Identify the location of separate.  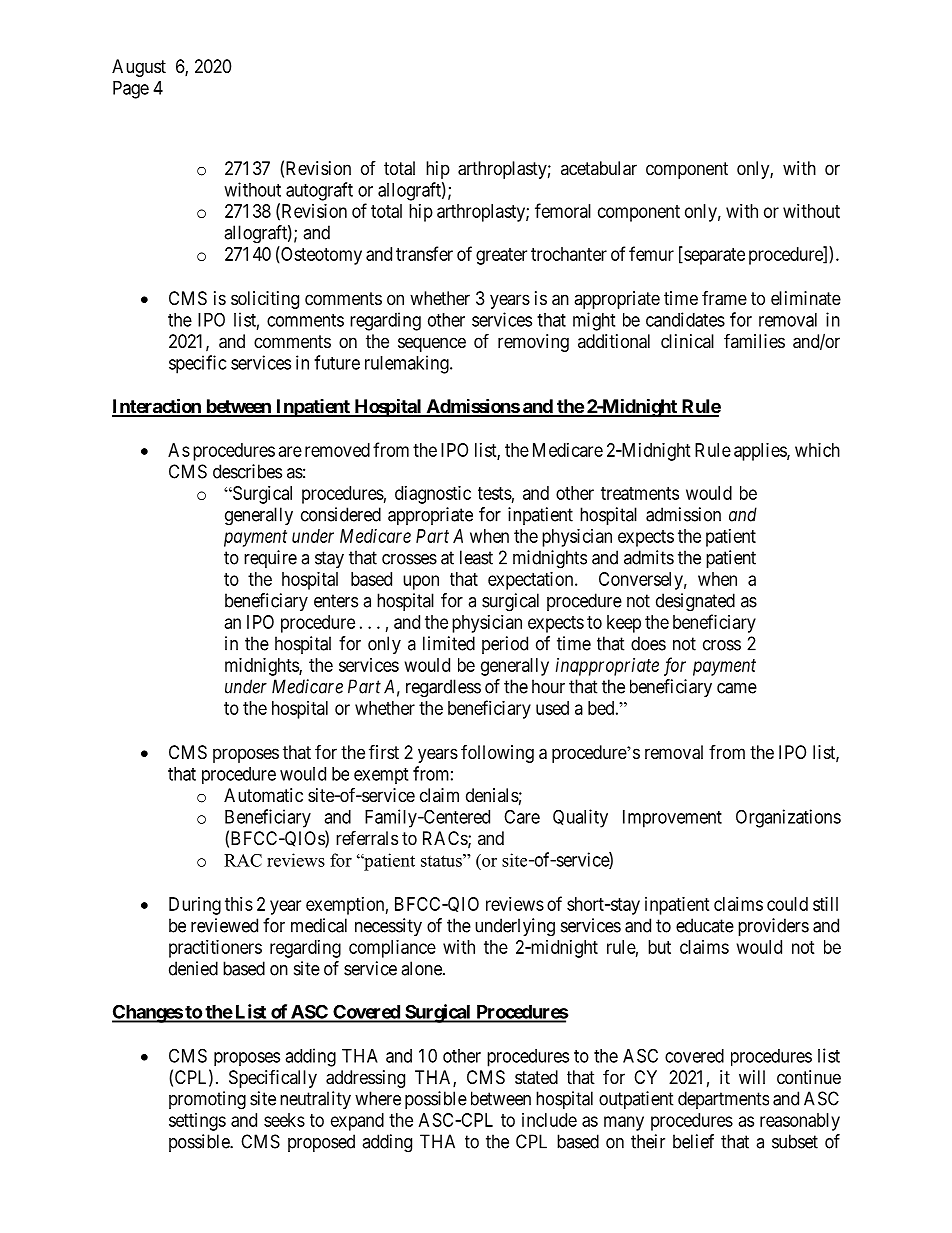
(713, 256).
